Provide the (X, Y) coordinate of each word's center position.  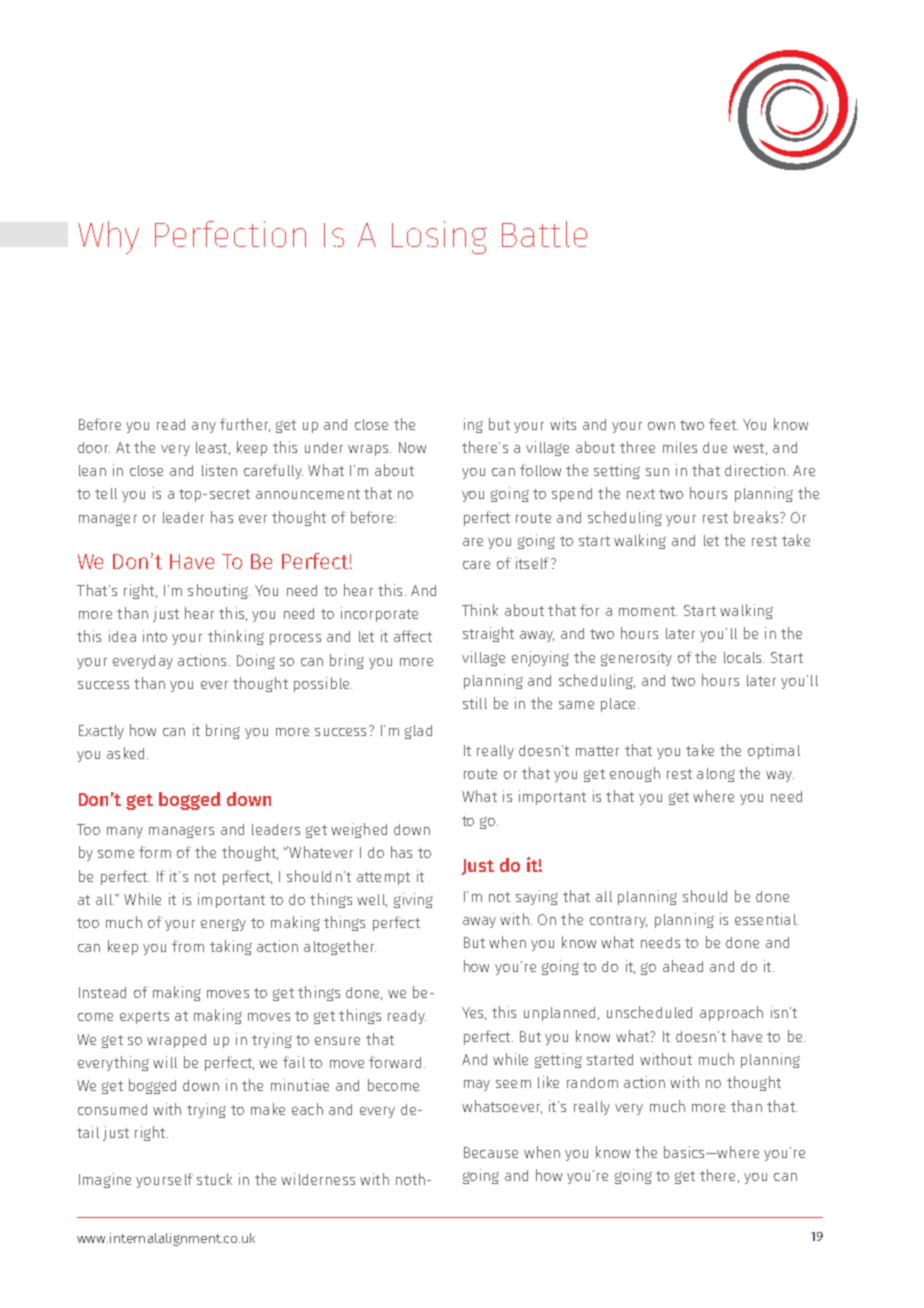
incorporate (379, 614)
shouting (219, 591)
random (592, 1082)
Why (108, 237)
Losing (439, 237)
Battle (544, 234)
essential (766, 919)
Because (491, 1152)
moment (648, 611)
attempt (383, 878)
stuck (214, 1179)
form (155, 852)
